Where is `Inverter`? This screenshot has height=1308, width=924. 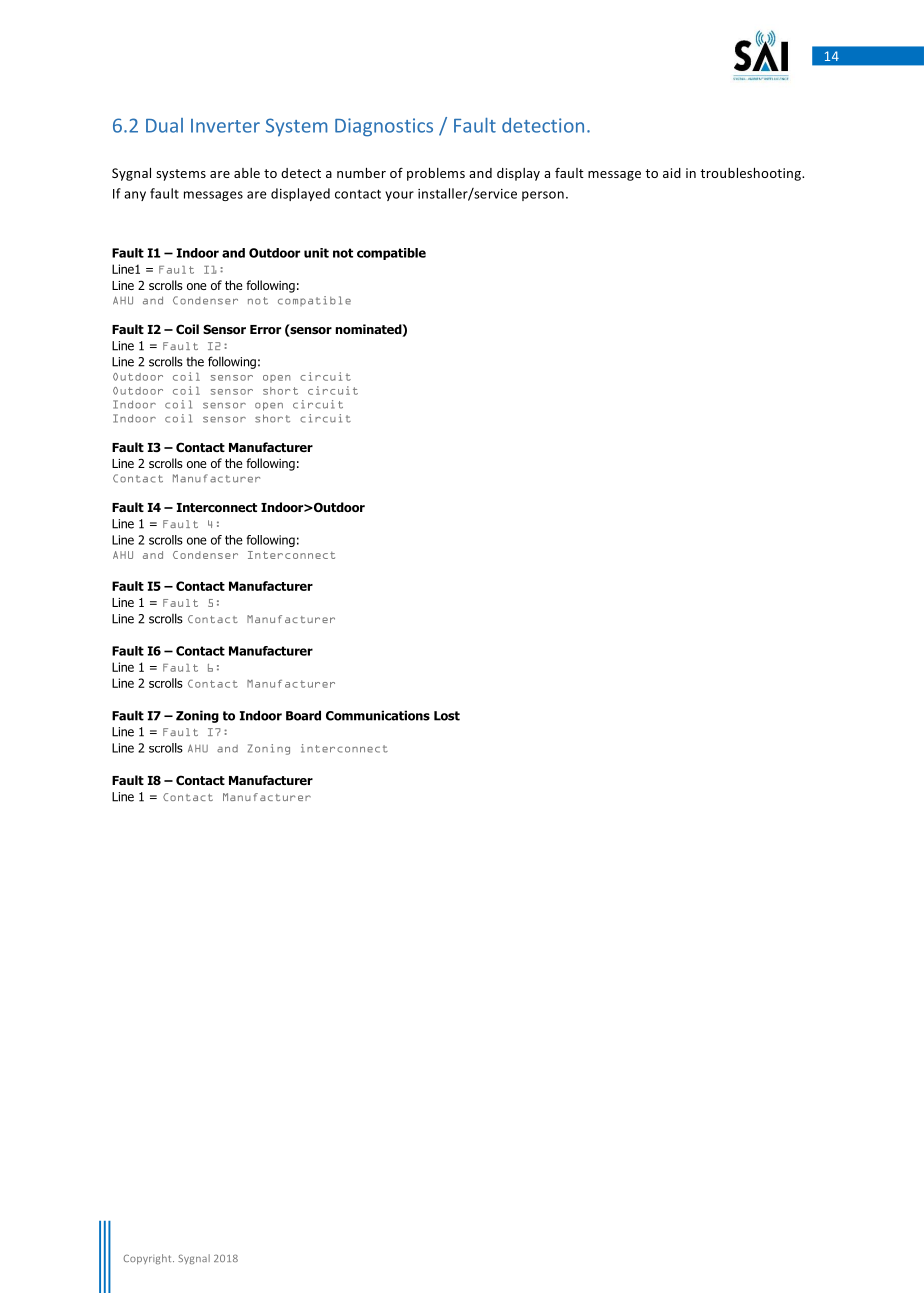 Inverter is located at coordinates (225, 126).
